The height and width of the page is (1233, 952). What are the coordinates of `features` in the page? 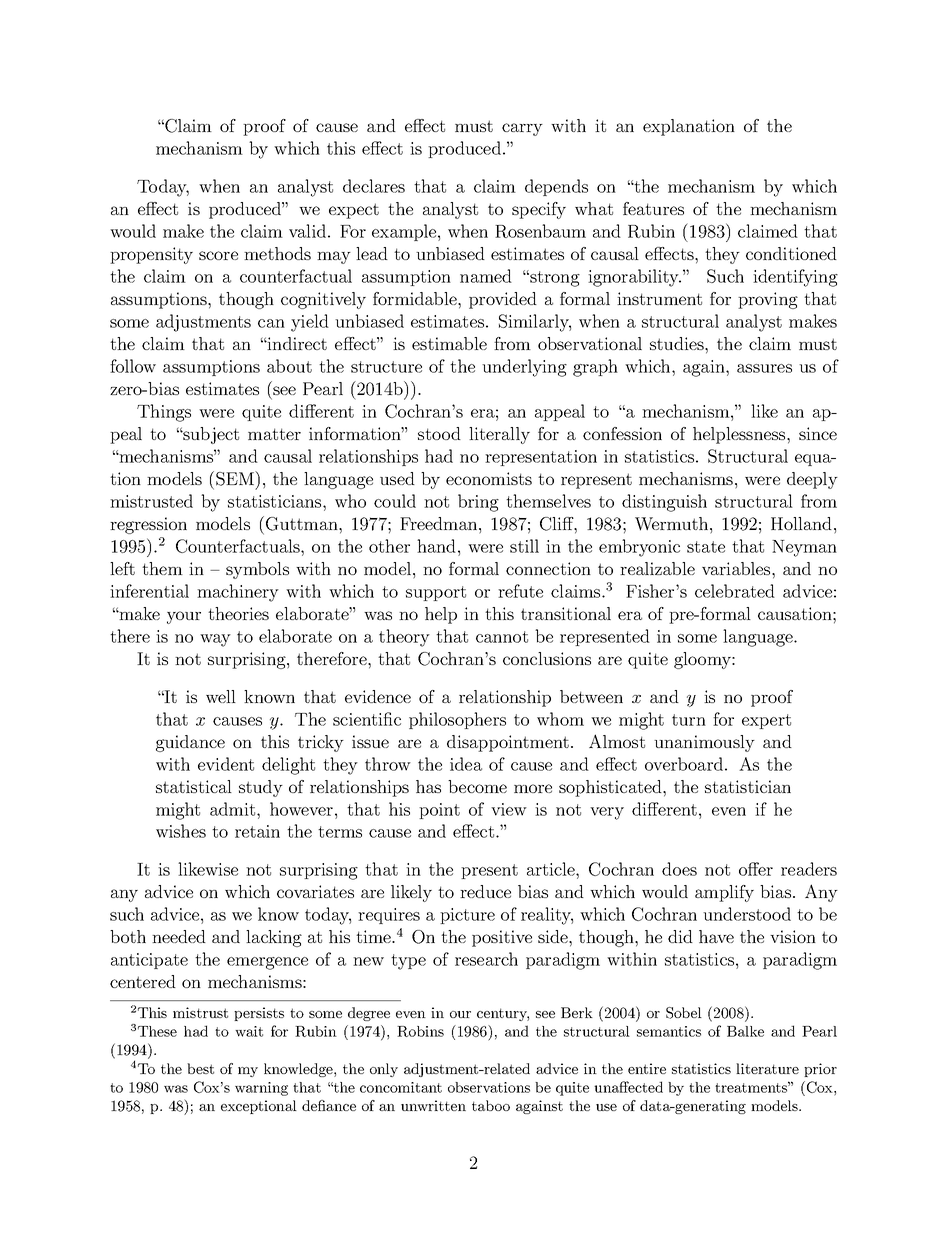 It's located at (653, 208).
